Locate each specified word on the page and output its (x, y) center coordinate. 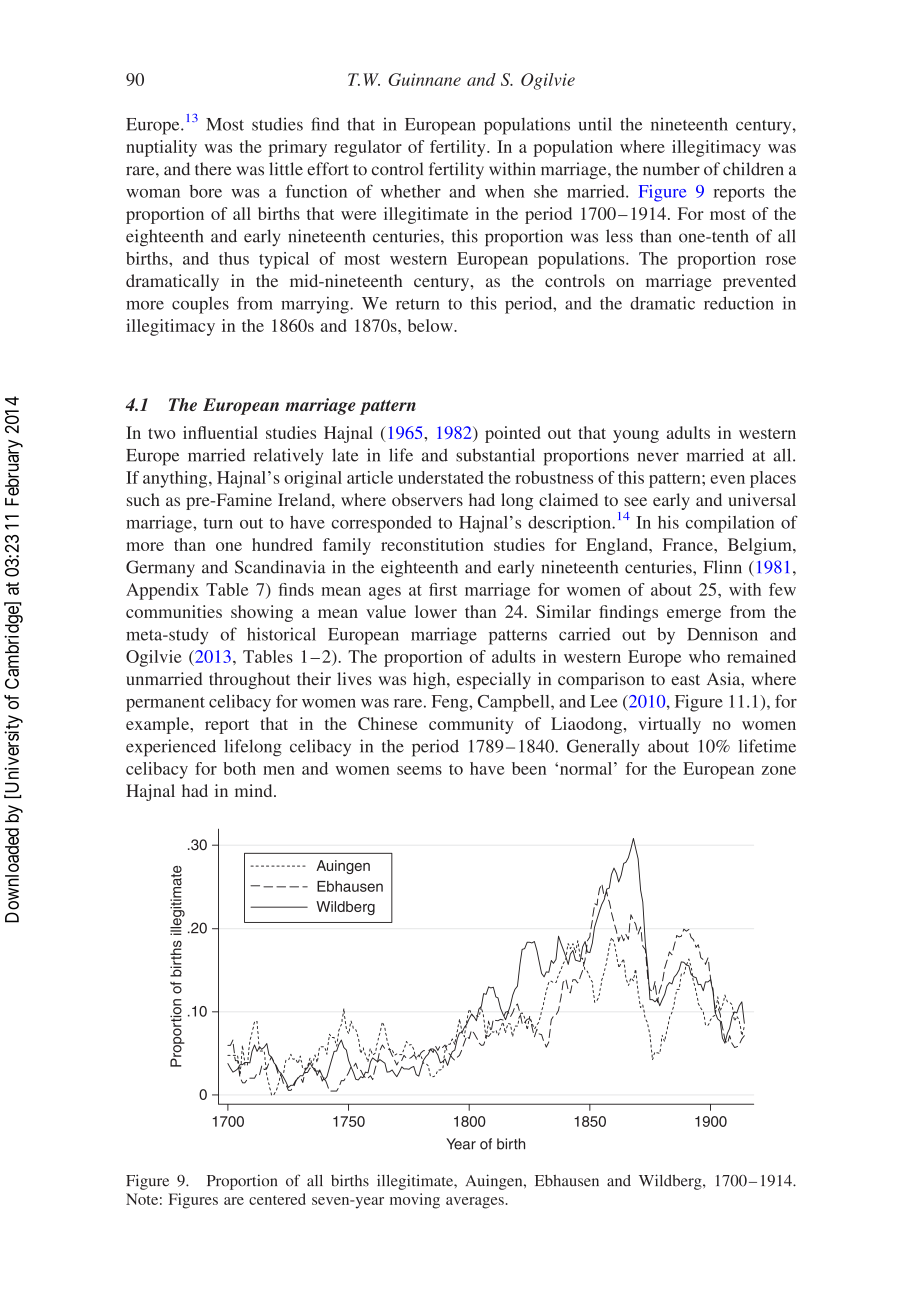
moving (415, 1201)
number (671, 169)
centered (277, 1199)
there (213, 169)
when (505, 191)
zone (779, 770)
